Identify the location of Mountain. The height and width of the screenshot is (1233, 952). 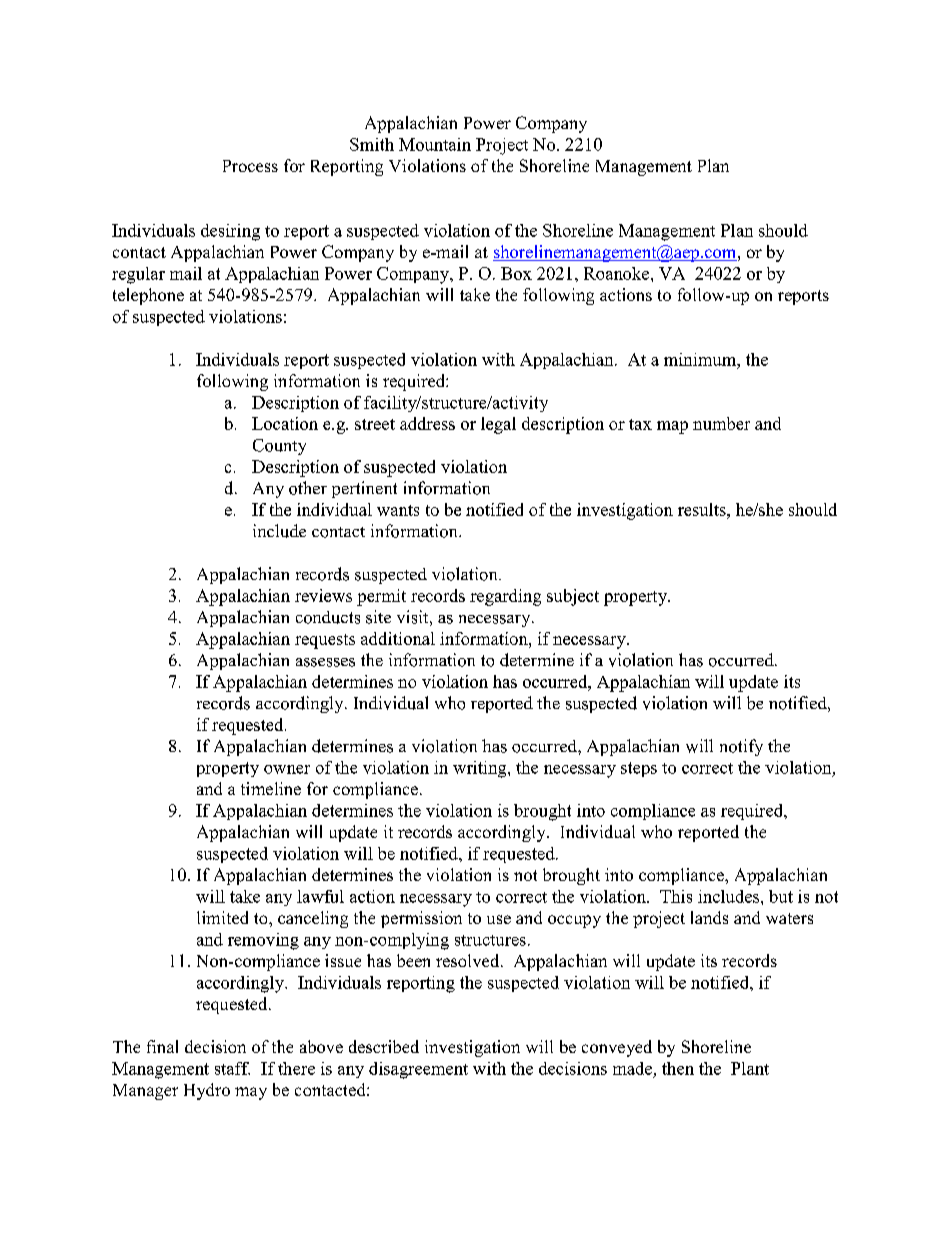
(435, 144).
